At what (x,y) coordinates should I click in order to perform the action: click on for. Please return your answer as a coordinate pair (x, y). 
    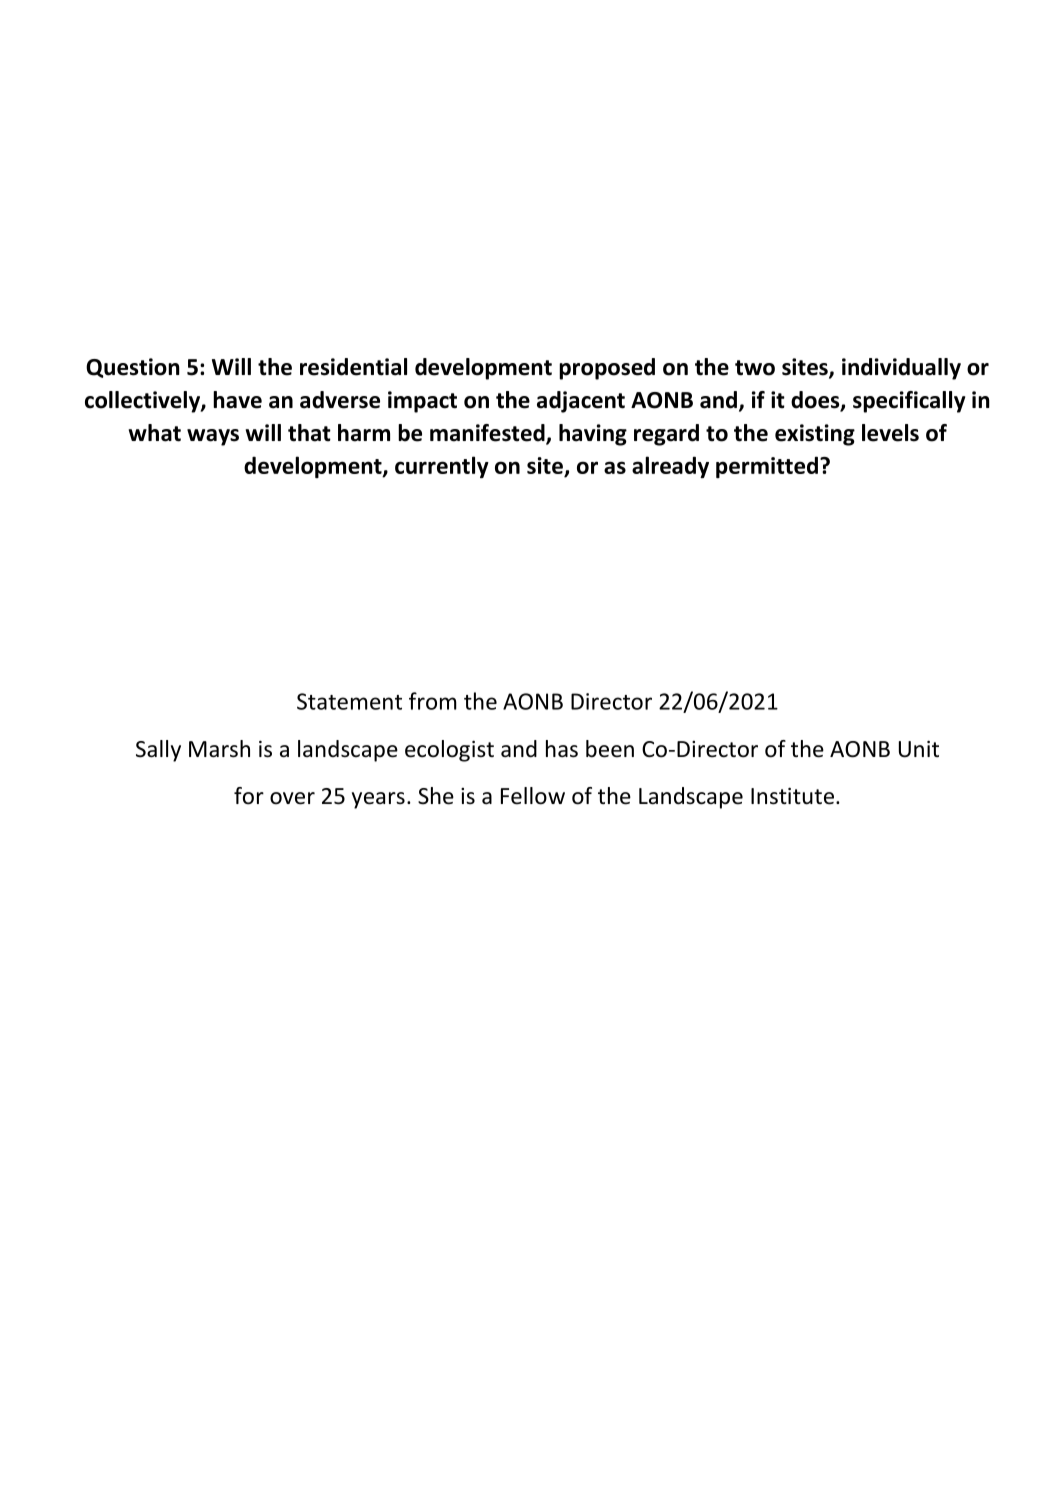
    Looking at the image, I should click on (249, 796).
